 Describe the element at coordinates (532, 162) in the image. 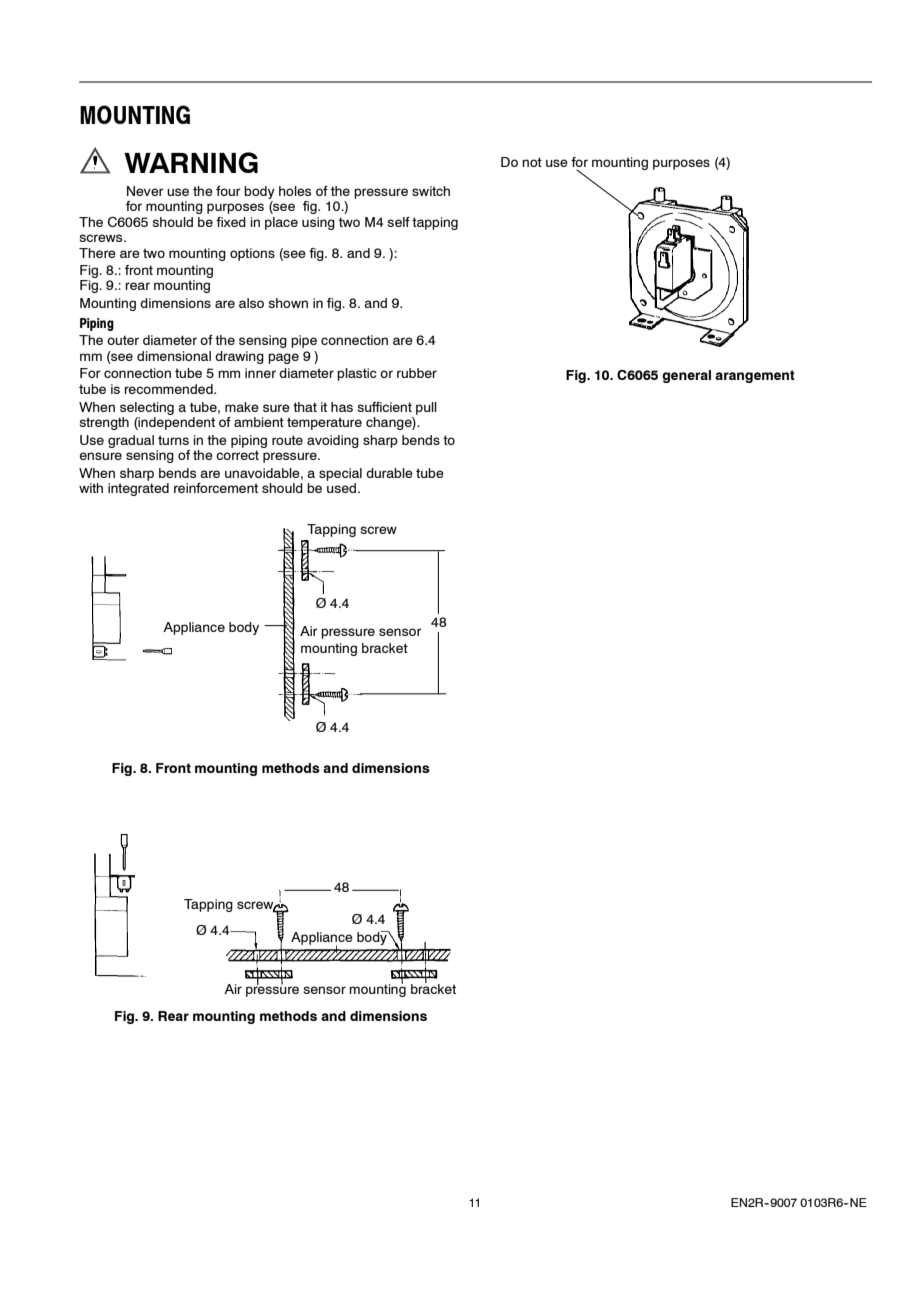

I see `not` at that location.
